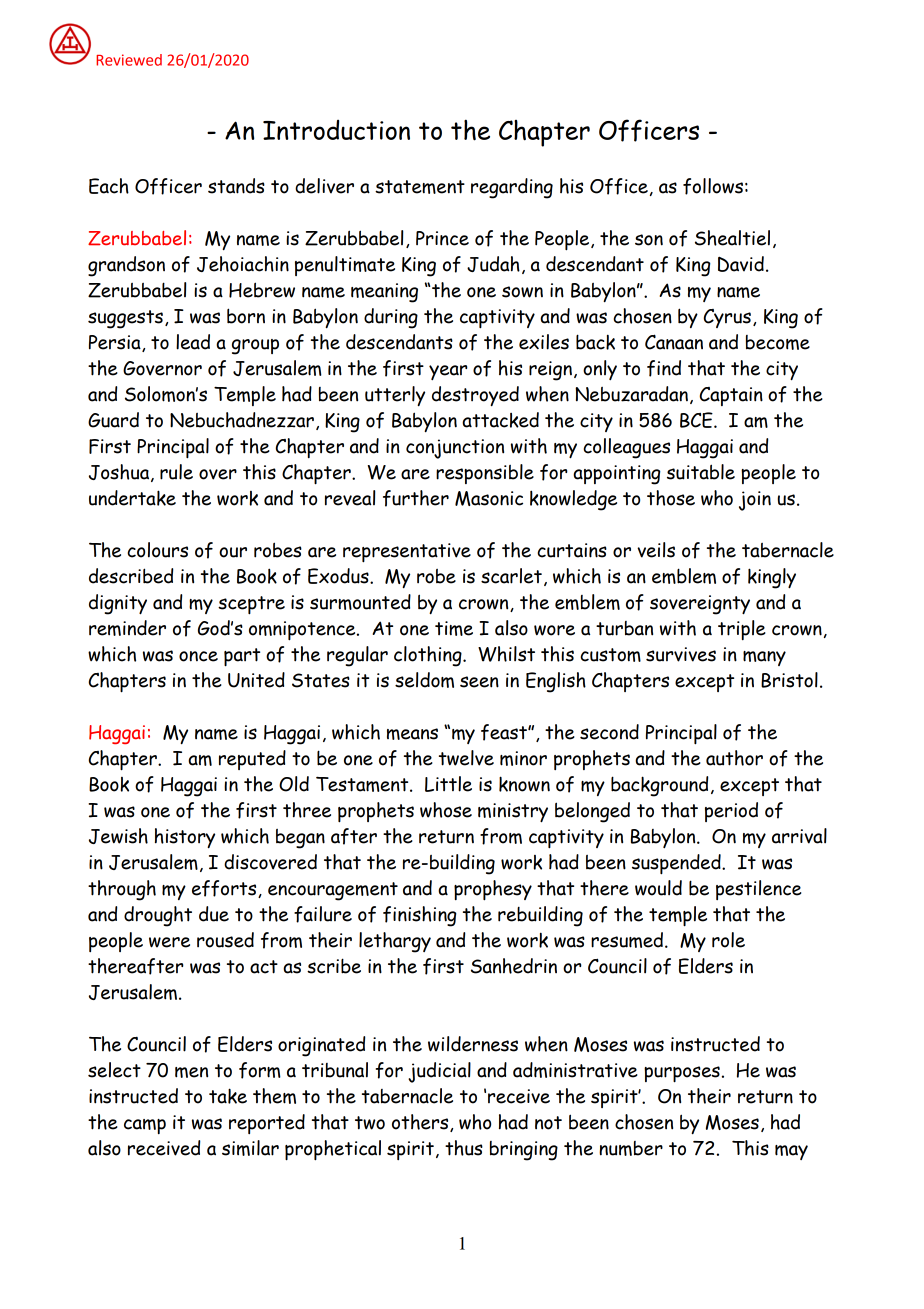 This screenshot has height=1309, width=924. What do you see at coordinates (454, 628) in the screenshot?
I see `time` at bounding box center [454, 628].
